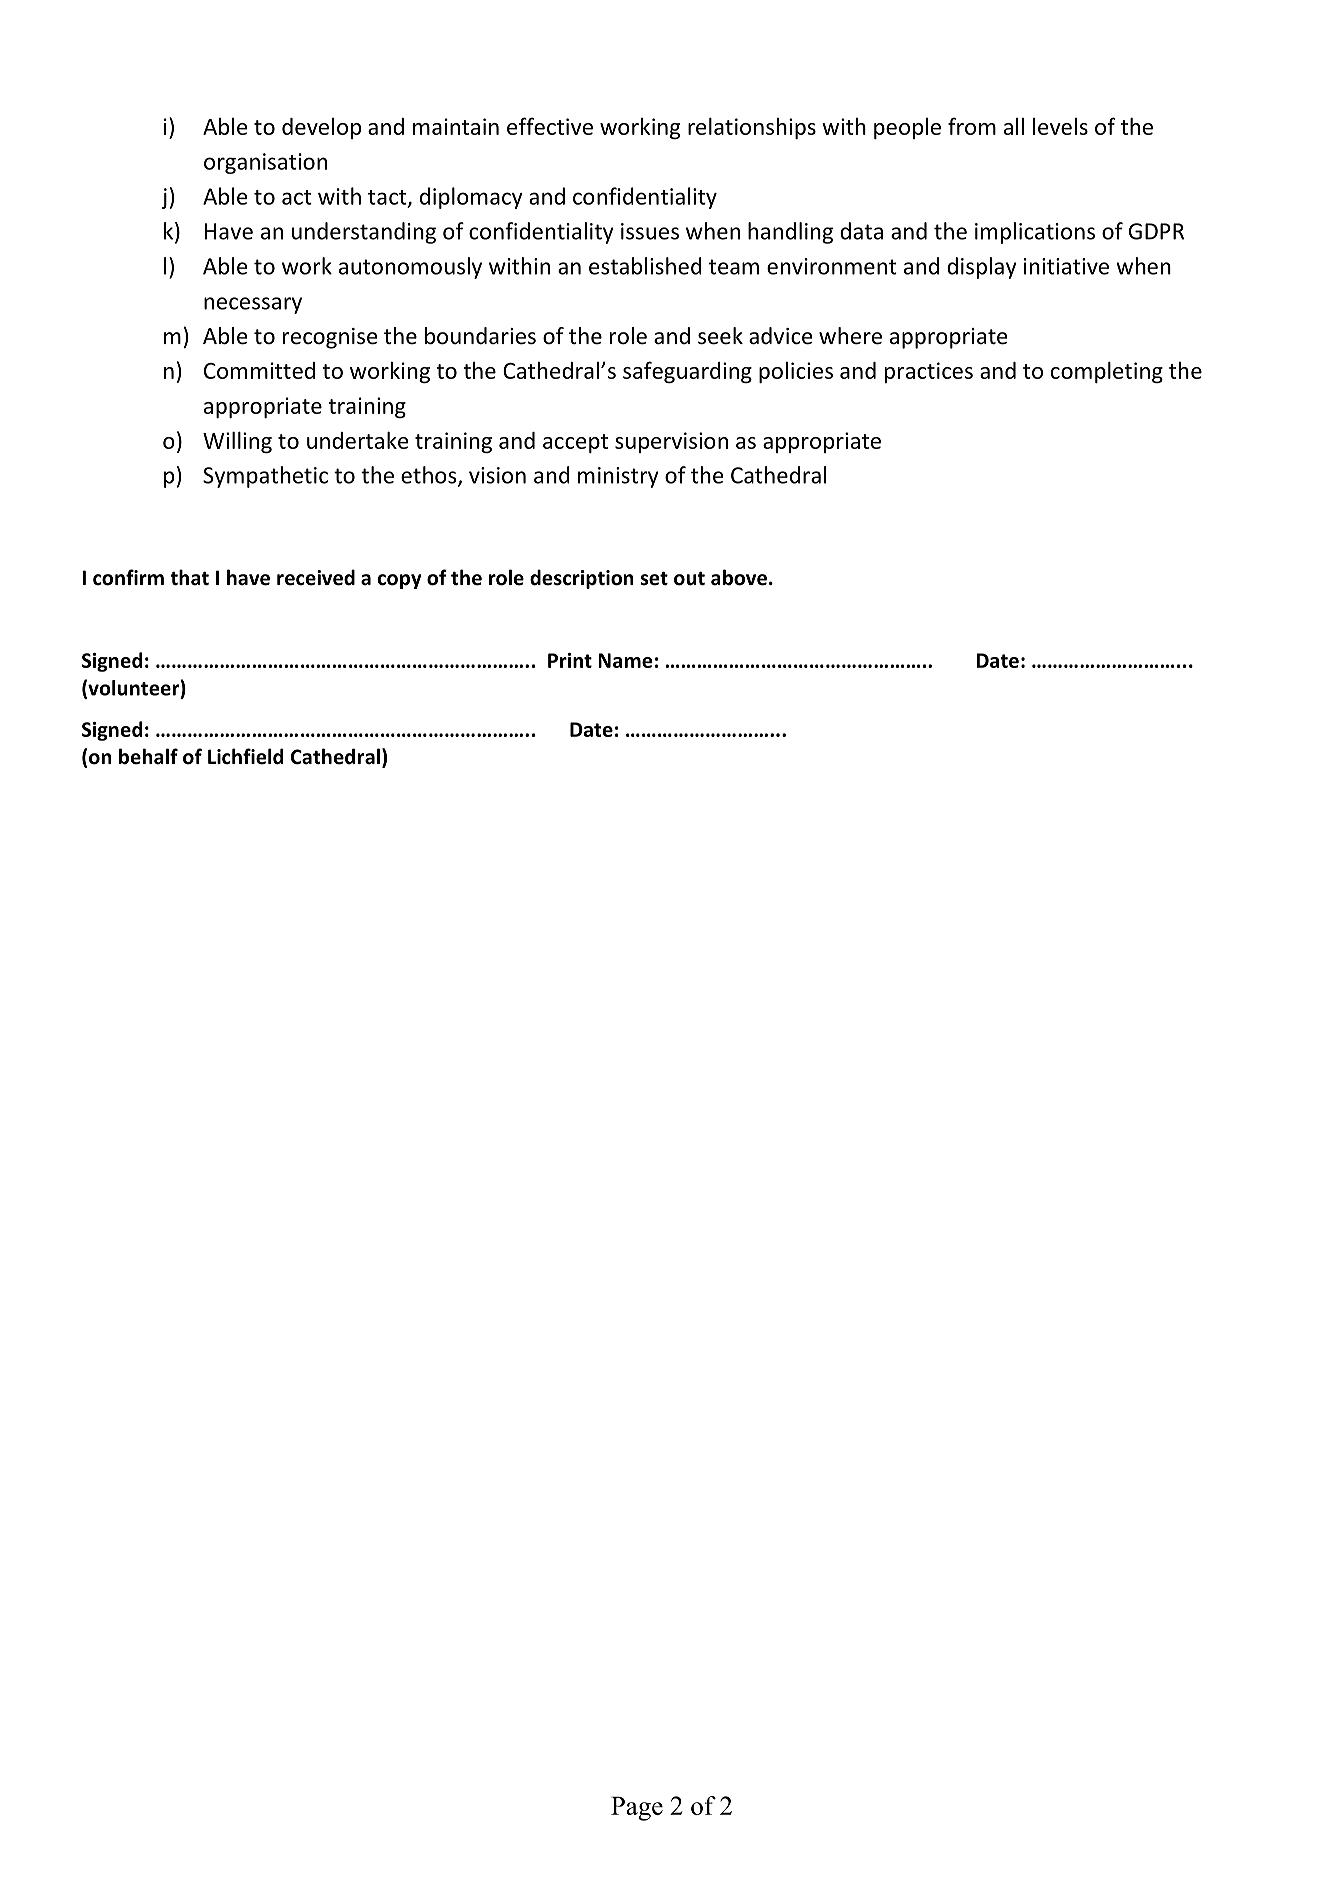 The image size is (1344, 1901). Describe the element at coordinates (625, 660) in the screenshot. I see `Name` at that location.
